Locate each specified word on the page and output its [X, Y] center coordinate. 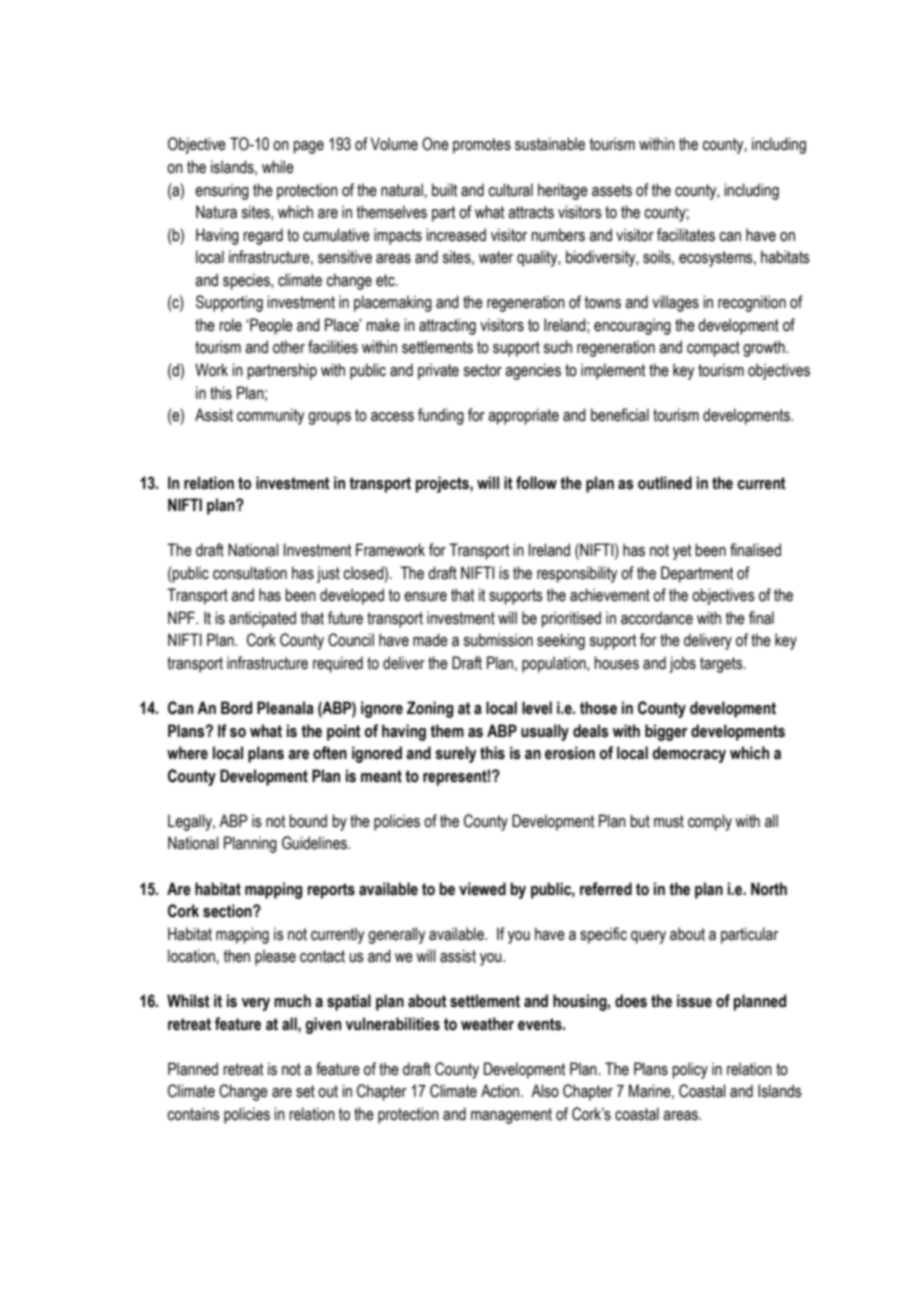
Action [501, 1091]
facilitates [686, 235]
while [278, 167]
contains [193, 1114]
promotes [482, 146]
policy [690, 1070]
